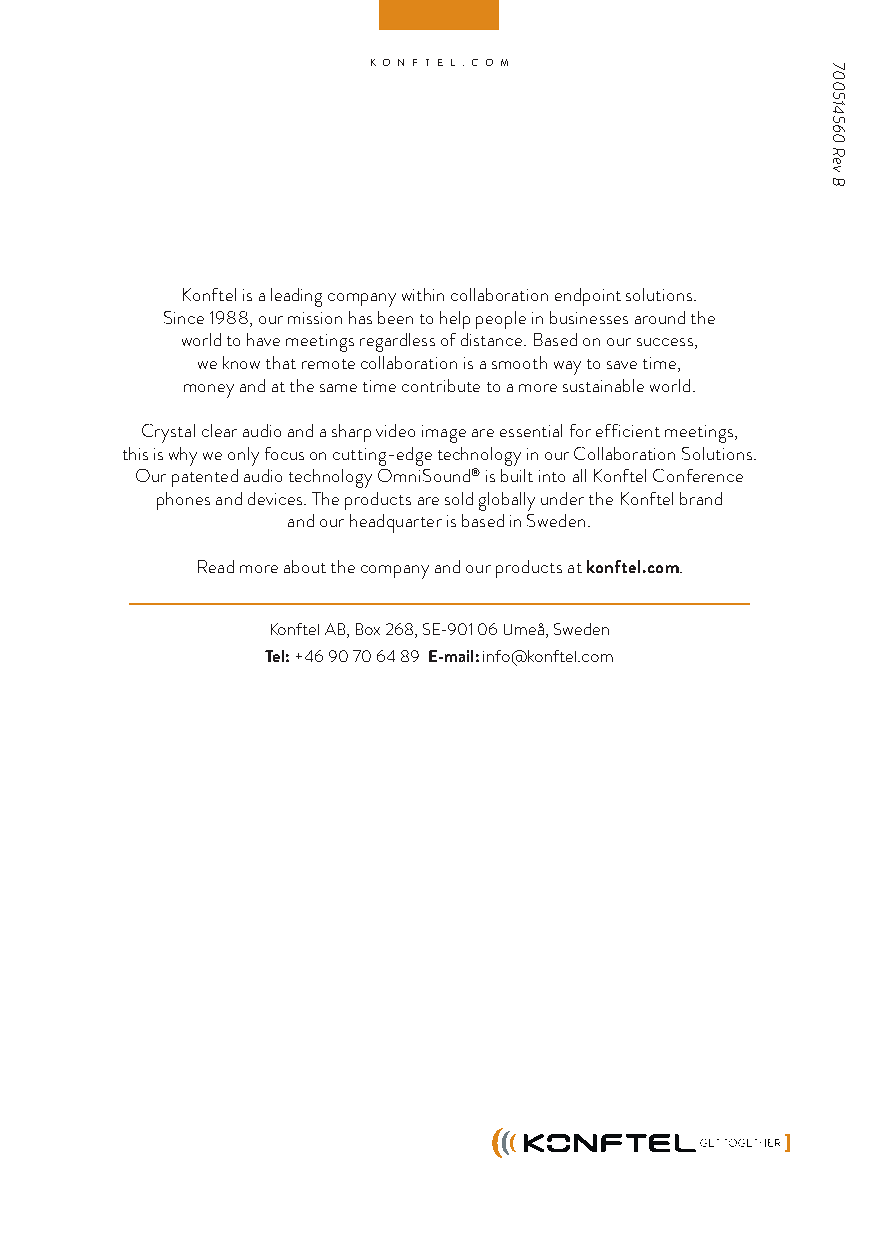 The width and height of the screenshot is (879, 1247). I want to click on video, so click(395, 430).
